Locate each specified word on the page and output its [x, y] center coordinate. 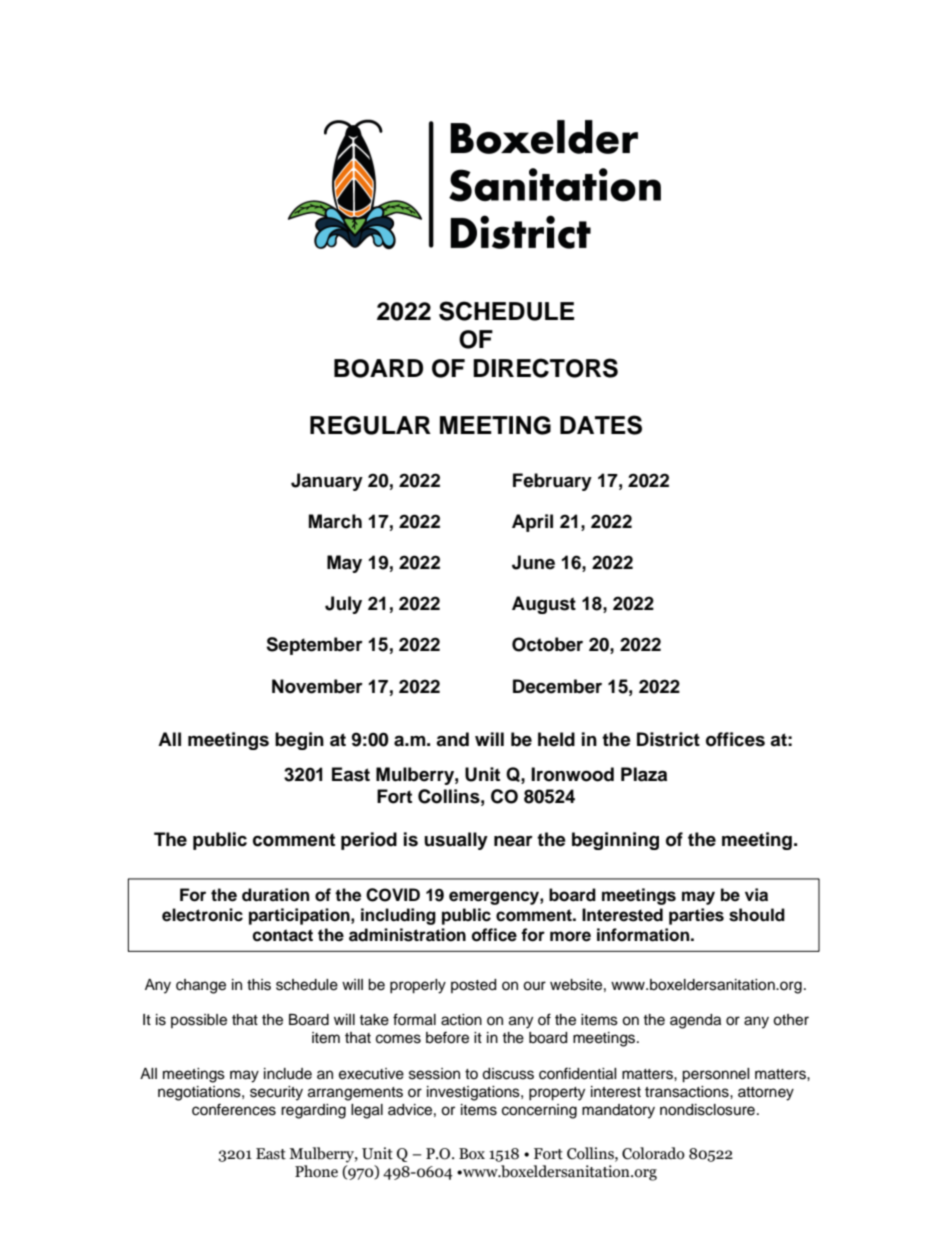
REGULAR [370, 425]
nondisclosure [707, 1110]
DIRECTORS [545, 368]
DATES [601, 425]
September [314, 646]
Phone [316, 1171]
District [668, 739]
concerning [539, 1111]
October [547, 644]
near [513, 841]
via [756, 895]
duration [275, 895]
